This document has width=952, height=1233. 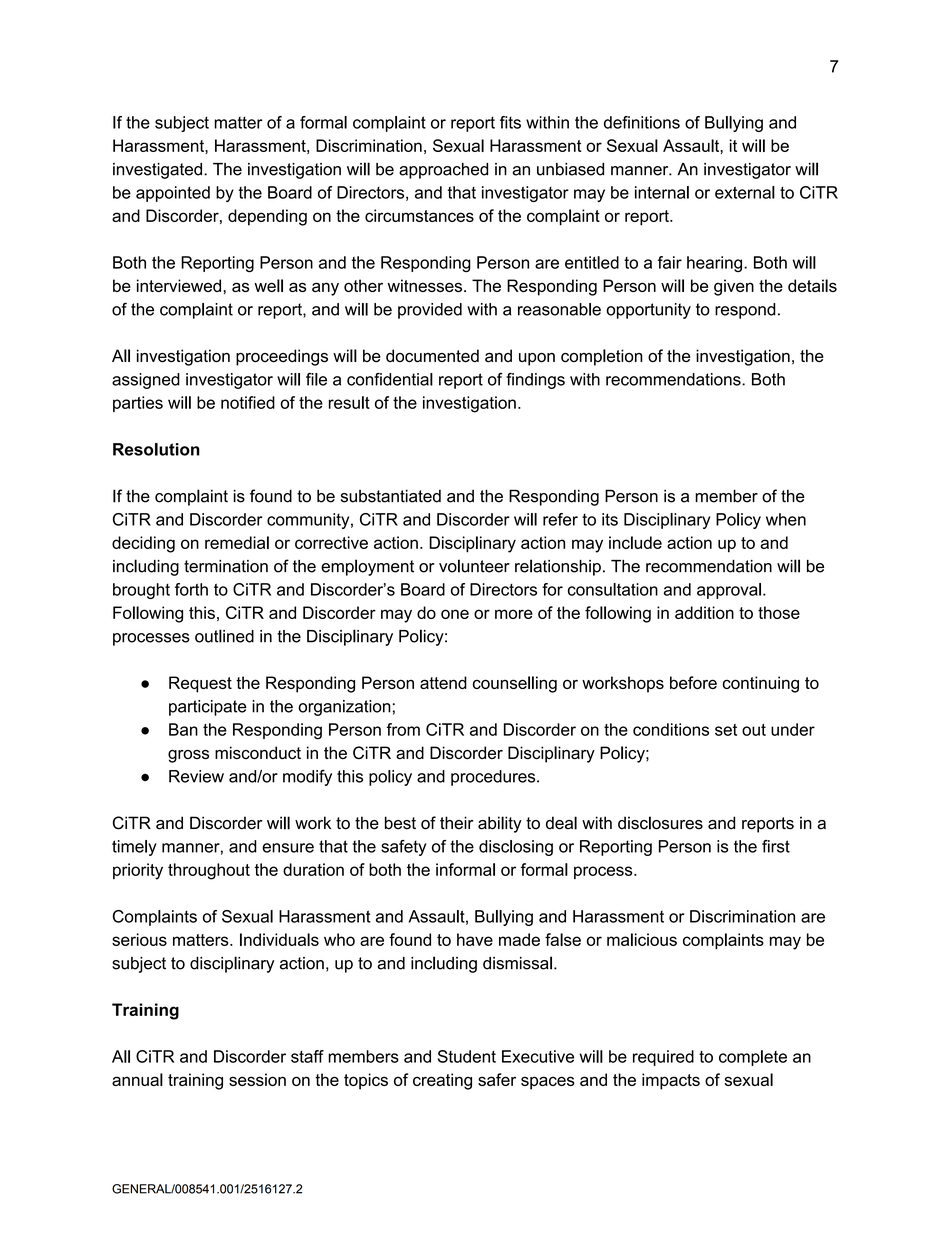 I want to click on opportunity, so click(x=649, y=311).
